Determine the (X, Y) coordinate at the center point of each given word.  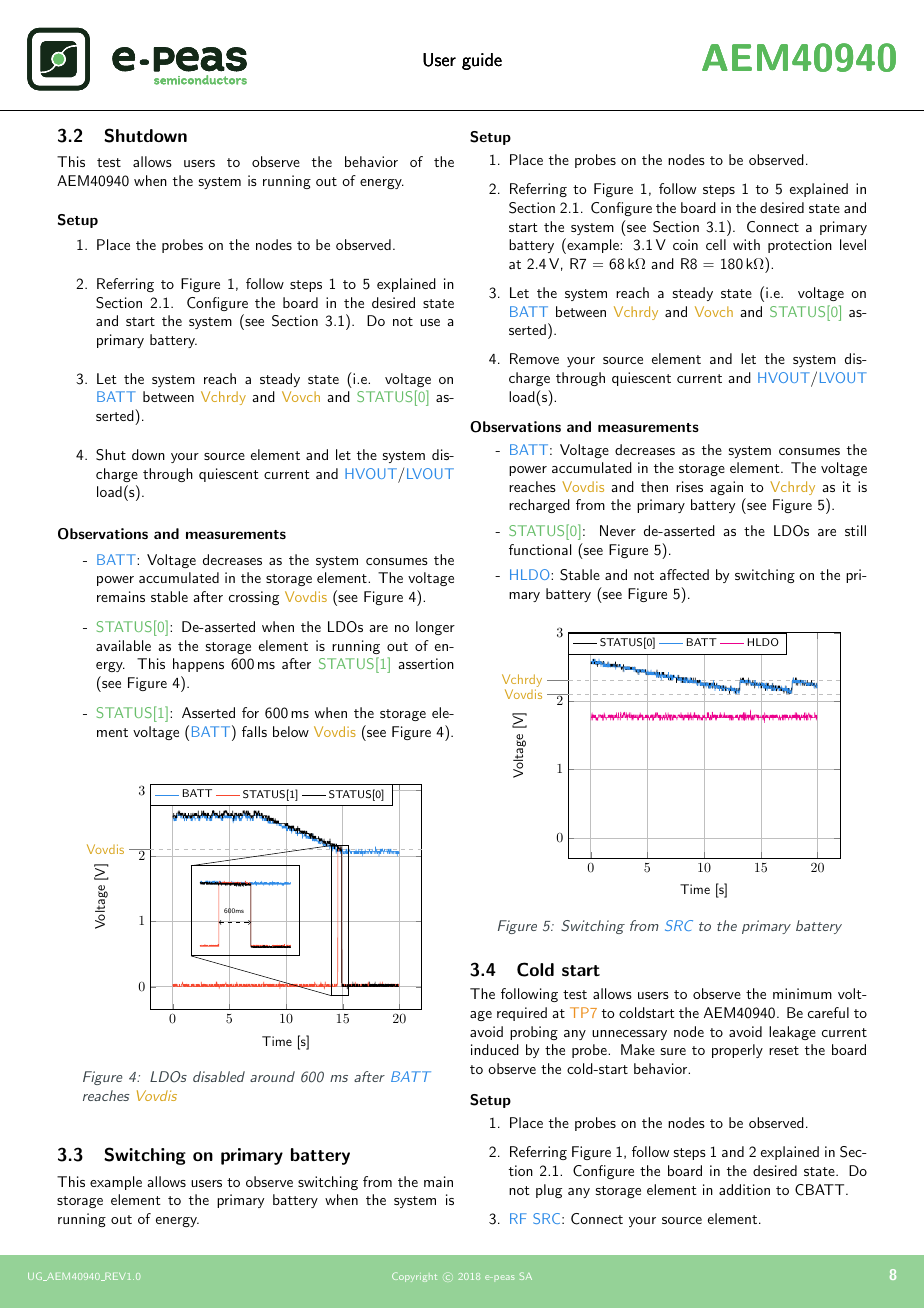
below (291, 731)
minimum (802, 993)
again (726, 488)
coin (685, 244)
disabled (219, 1076)
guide (482, 61)
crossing (254, 598)
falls (254, 731)
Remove (534, 358)
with (746, 244)
